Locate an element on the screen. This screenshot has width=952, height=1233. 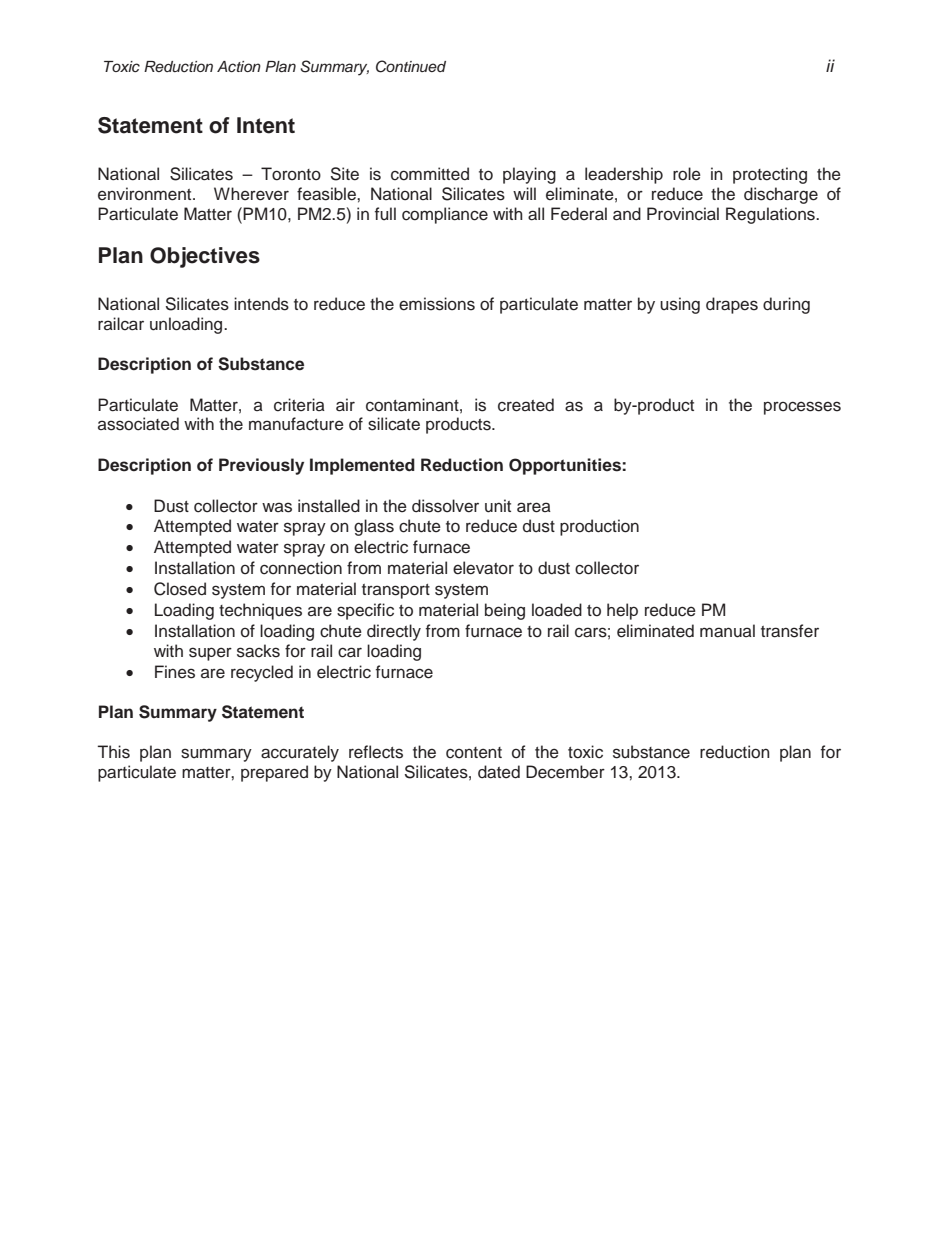
committed is located at coordinates (430, 174).
